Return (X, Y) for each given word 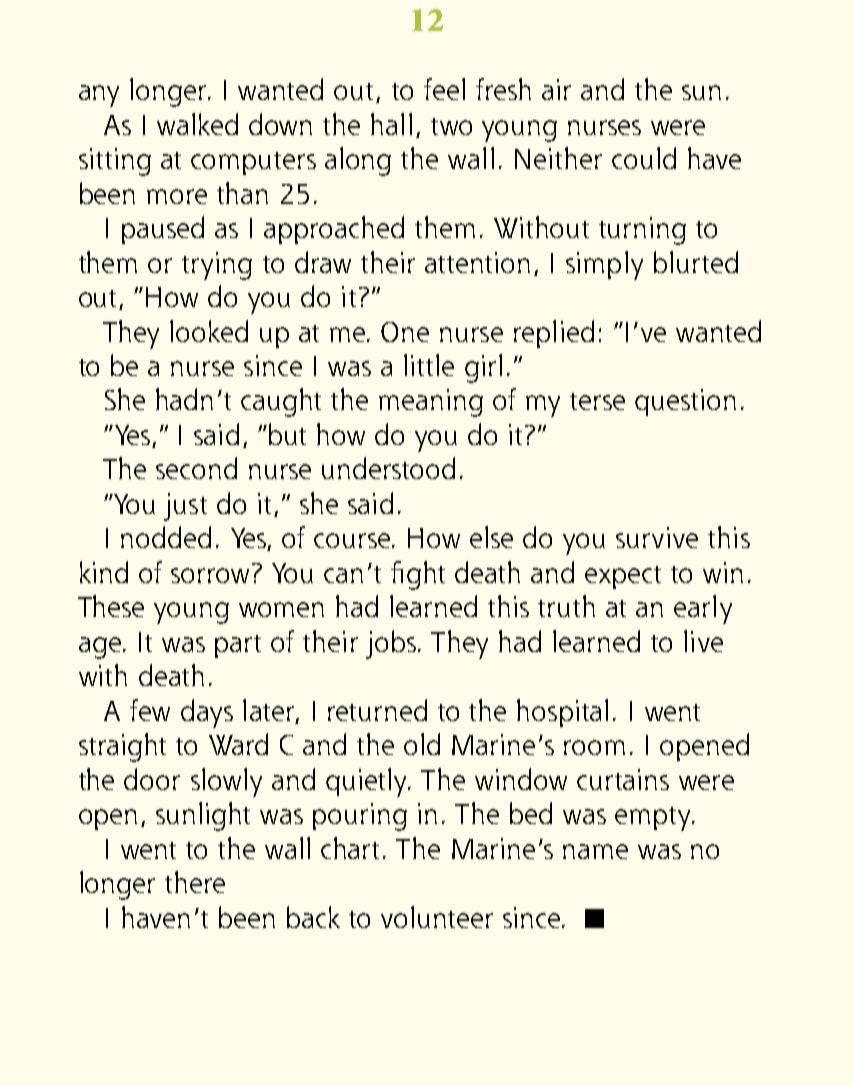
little (429, 365)
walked (197, 124)
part (238, 646)
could (644, 158)
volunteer (437, 917)
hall (391, 124)
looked (209, 331)
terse (597, 401)
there (195, 882)
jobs (391, 644)
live (703, 641)
